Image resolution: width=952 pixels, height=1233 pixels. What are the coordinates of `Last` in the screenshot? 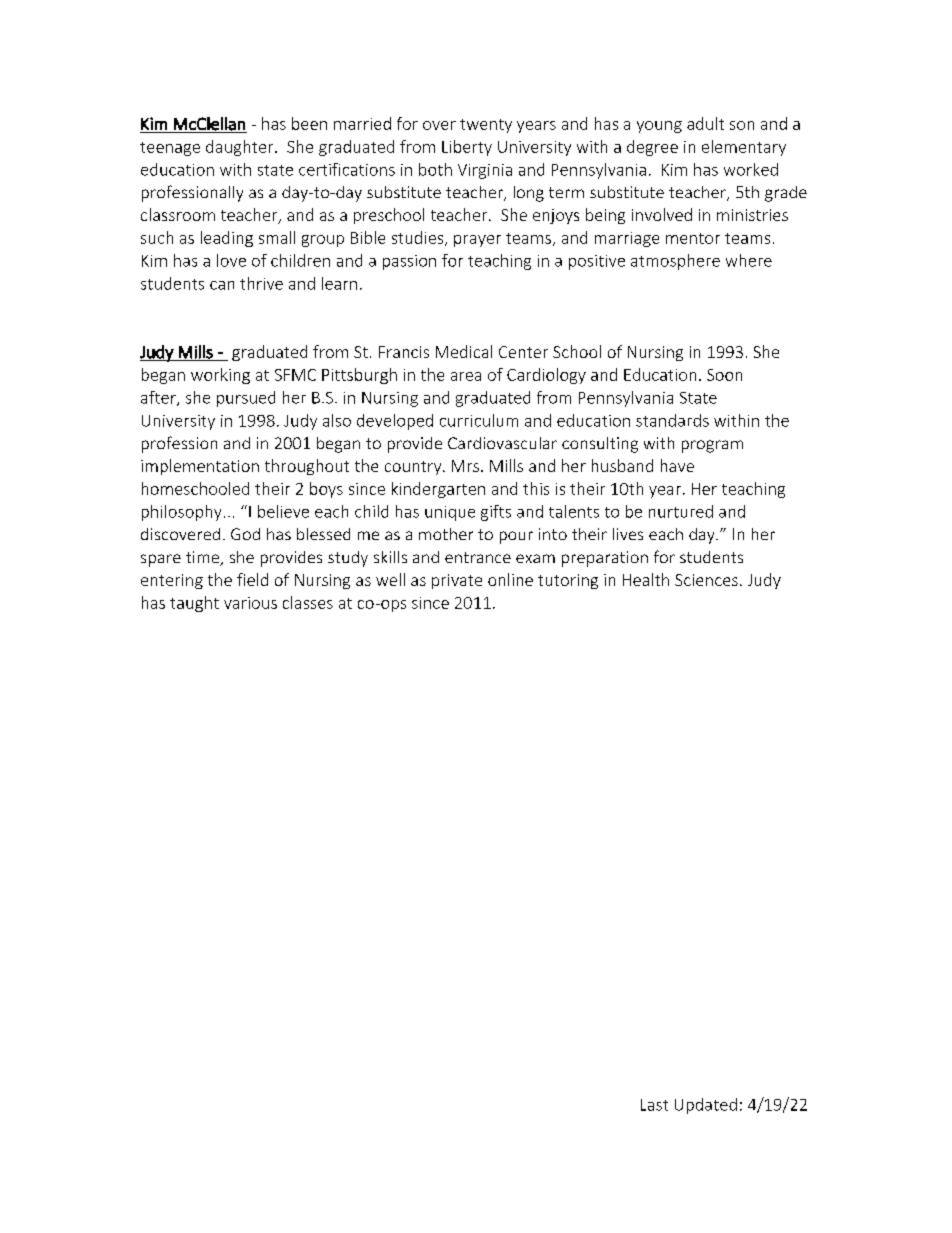 It's located at (654, 1105).
